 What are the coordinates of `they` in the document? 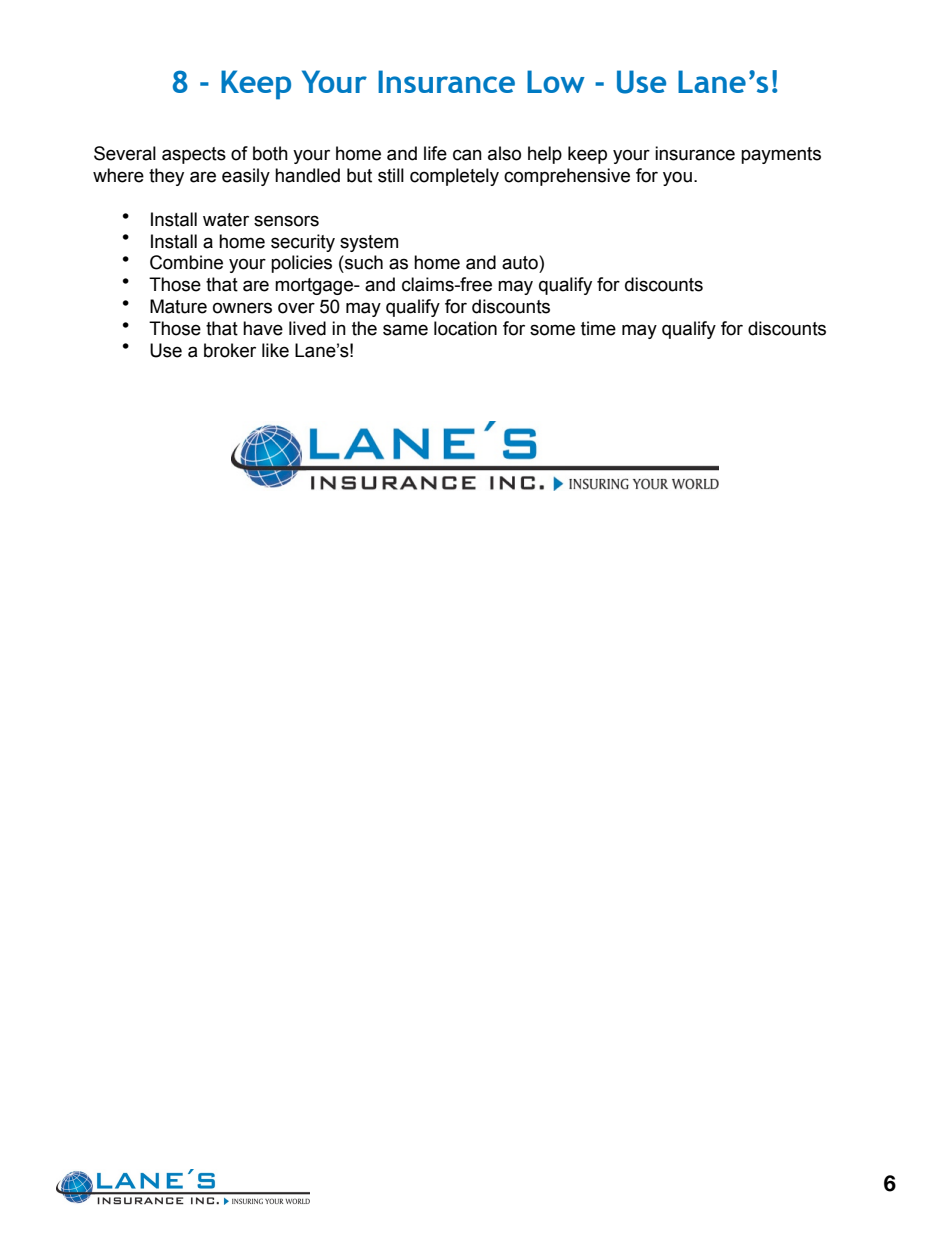 It's located at (166, 177).
